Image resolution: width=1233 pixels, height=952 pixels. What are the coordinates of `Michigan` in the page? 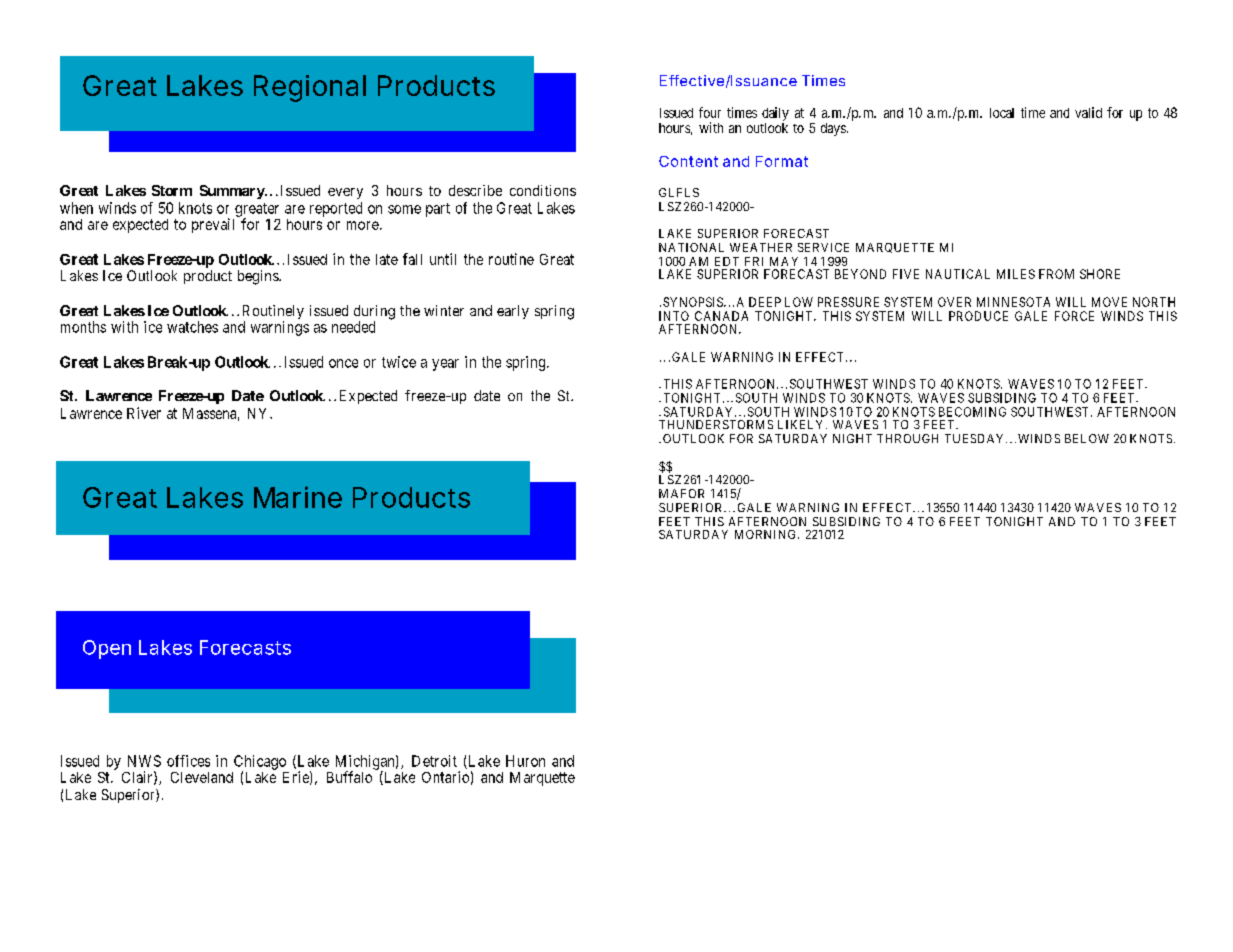 It's located at (367, 764).
